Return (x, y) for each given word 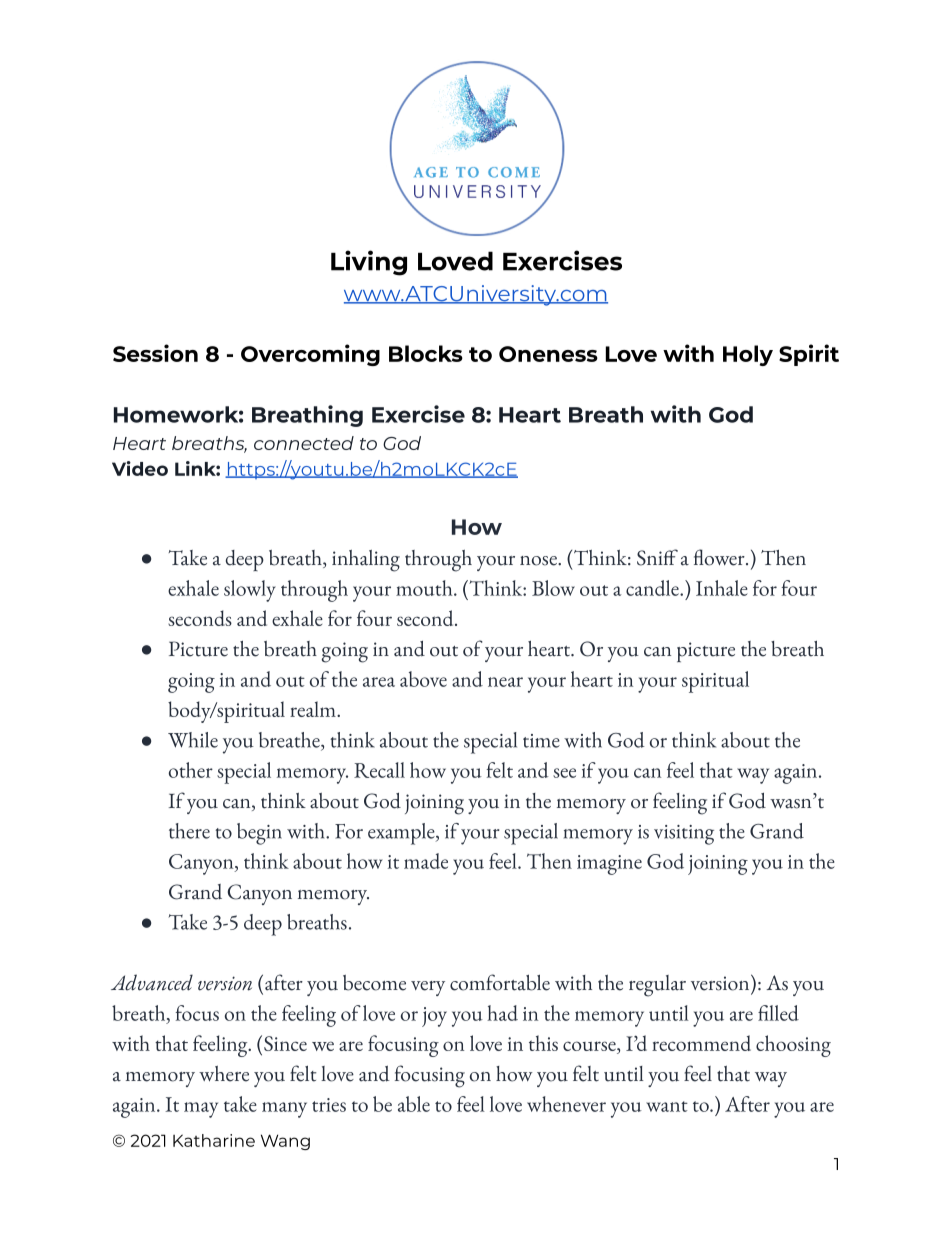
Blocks (426, 353)
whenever (566, 1104)
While (193, 740)
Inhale (722, 588)
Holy (748, 355)
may (201, 1110)
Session (155, 353)
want (667, 1106)
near (505, 682)
